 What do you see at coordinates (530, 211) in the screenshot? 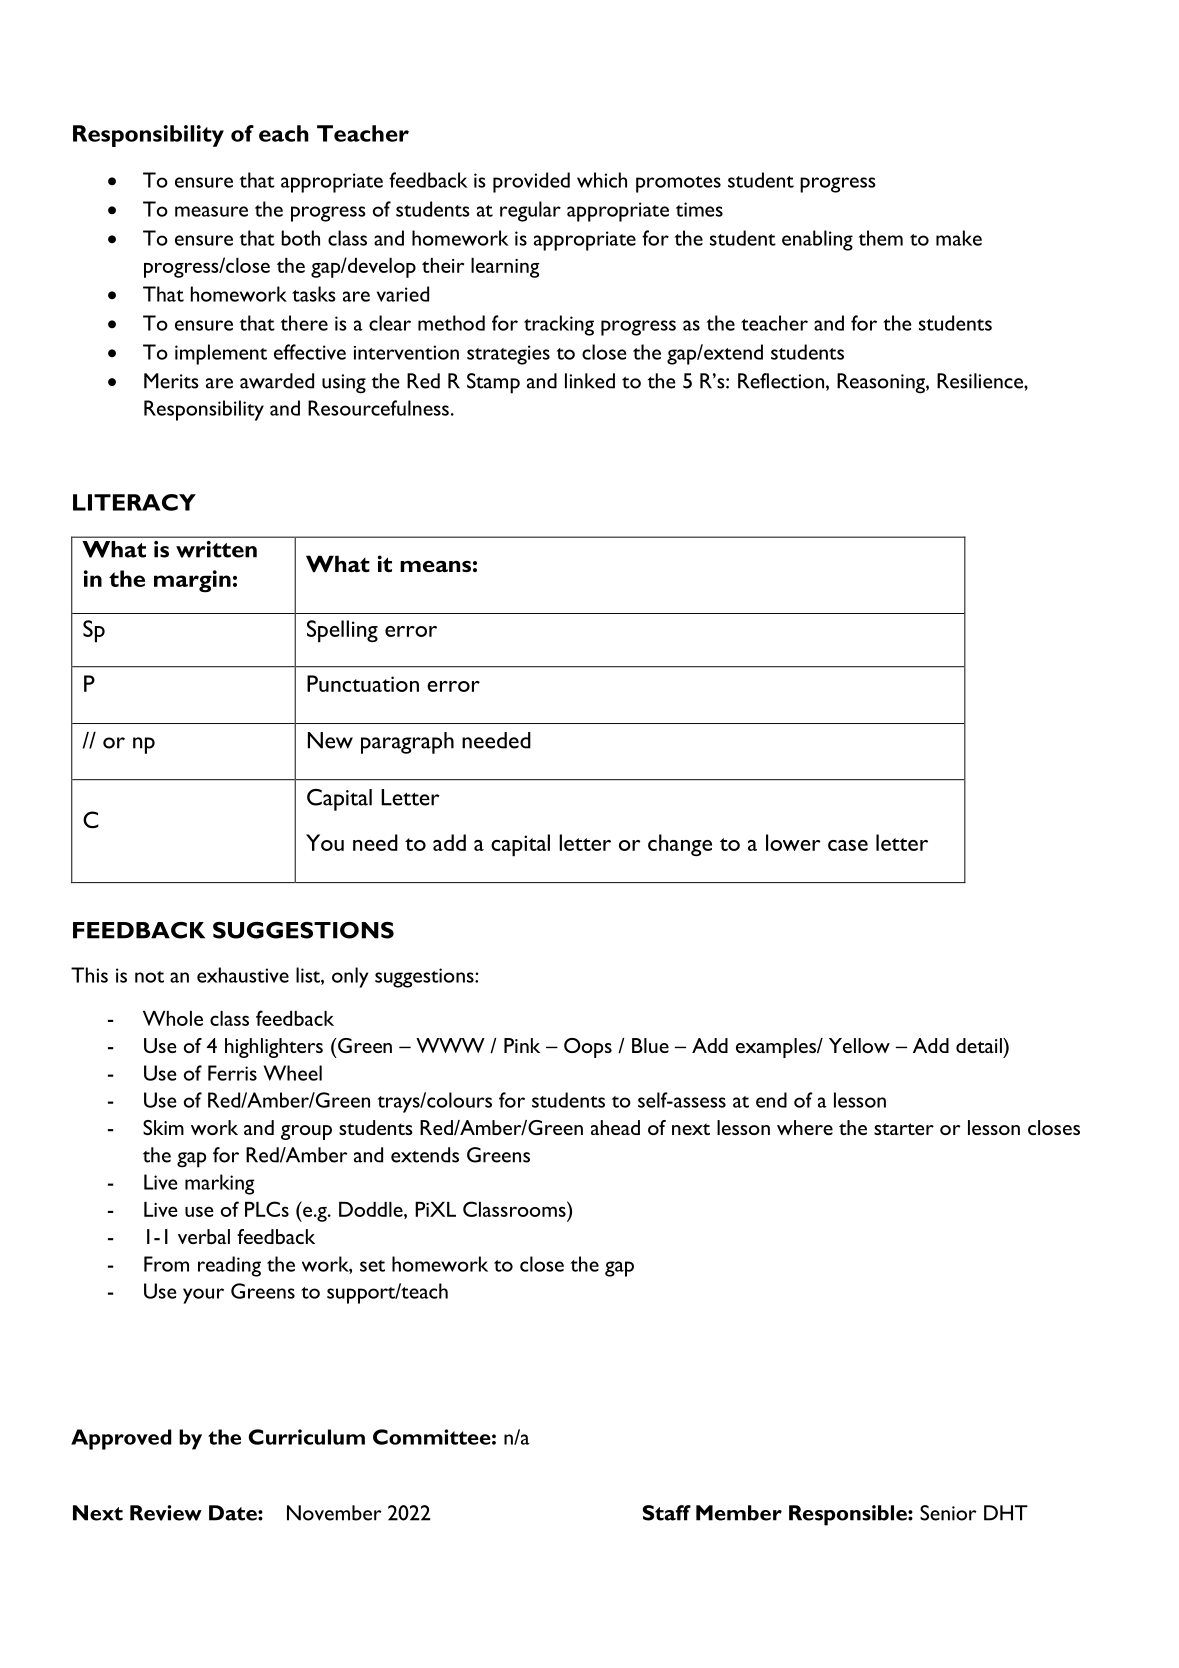
I see `regular` at bounding box center [530, 211].
